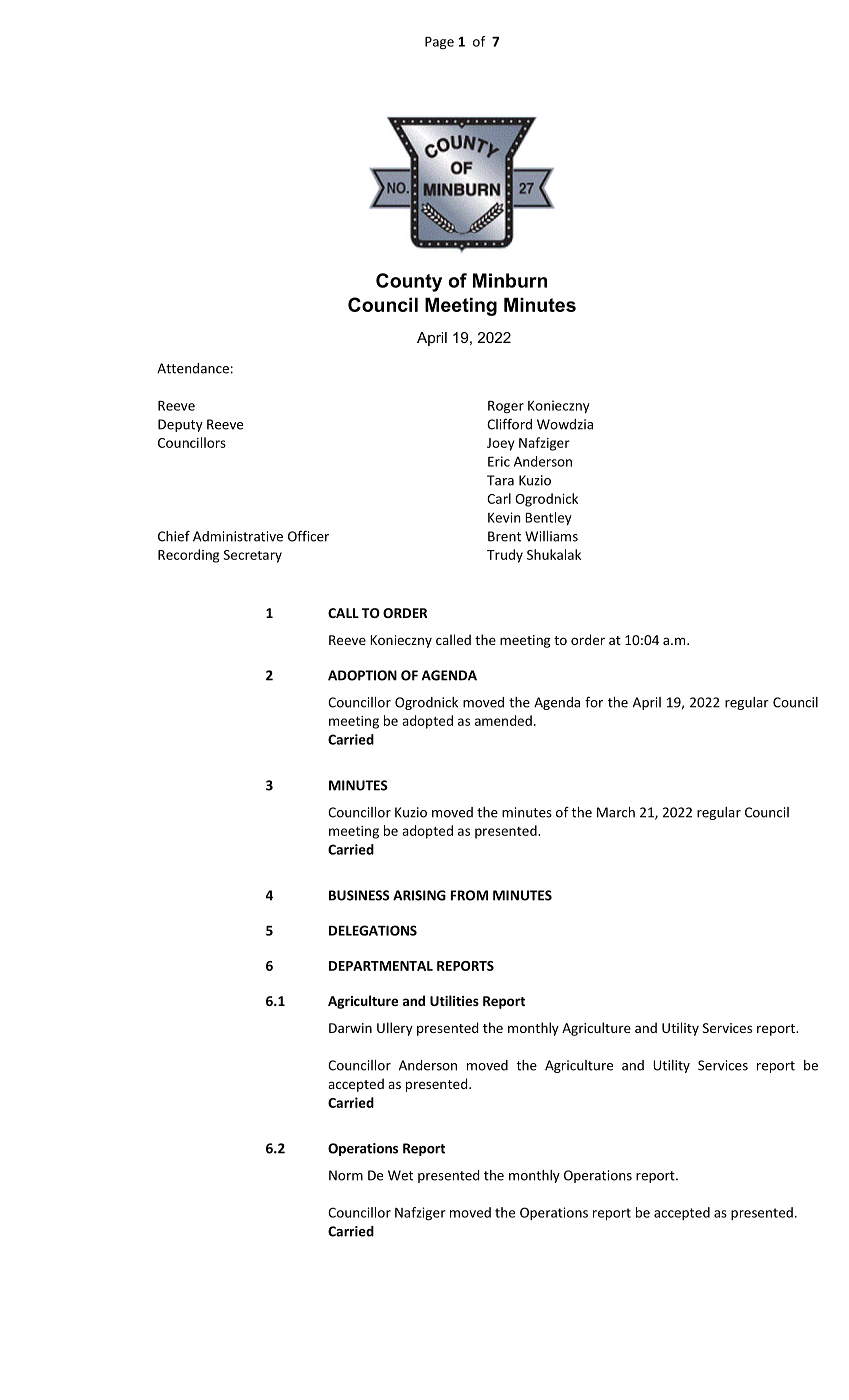 The width and height of the screenshot is (849, 1400). What do you see at coordinates (419, 895) in the screenshot?
I see `ARISING` at bounding box center [419, 895].
